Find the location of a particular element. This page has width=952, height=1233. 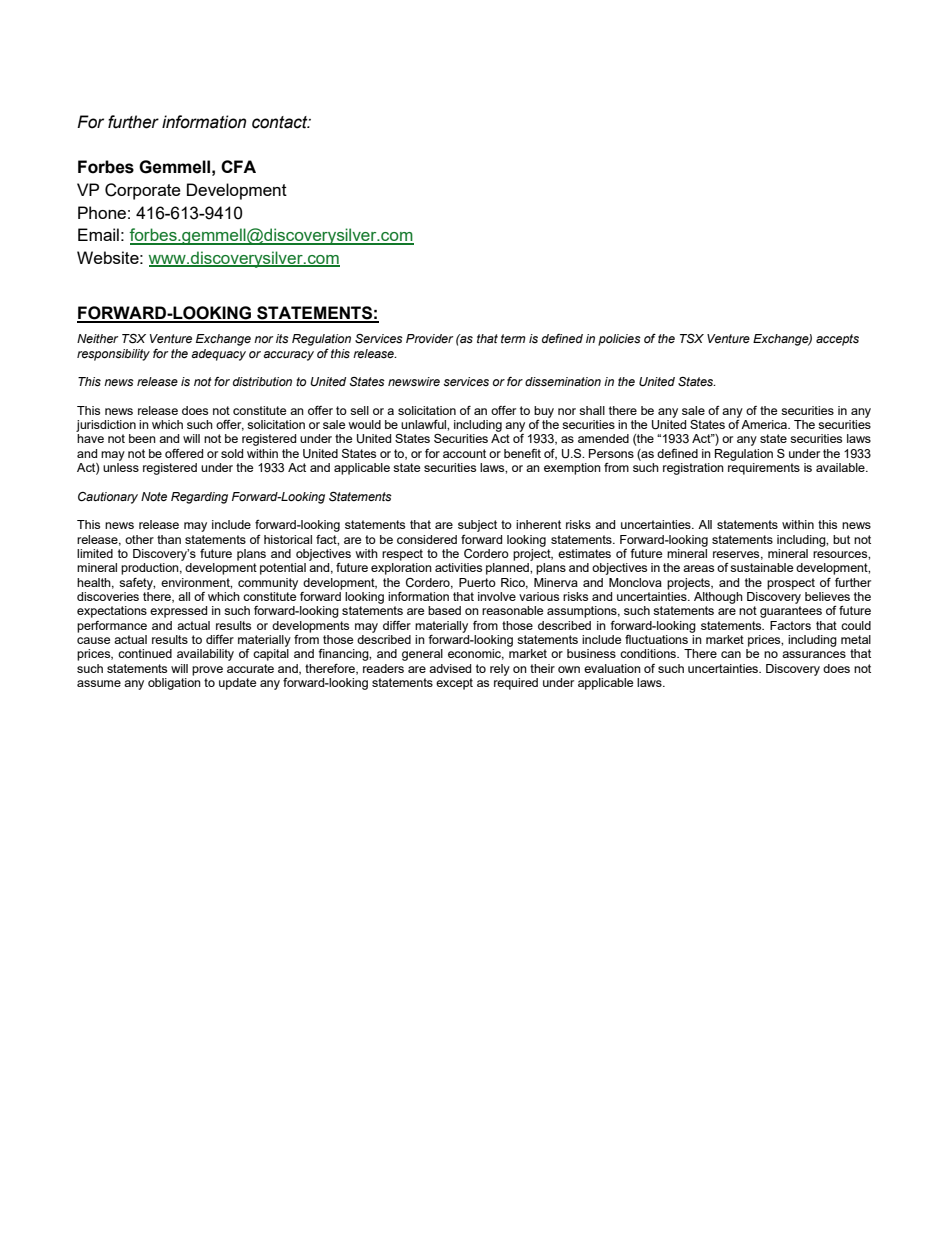

accepts is located at coordinates (837, 340).
